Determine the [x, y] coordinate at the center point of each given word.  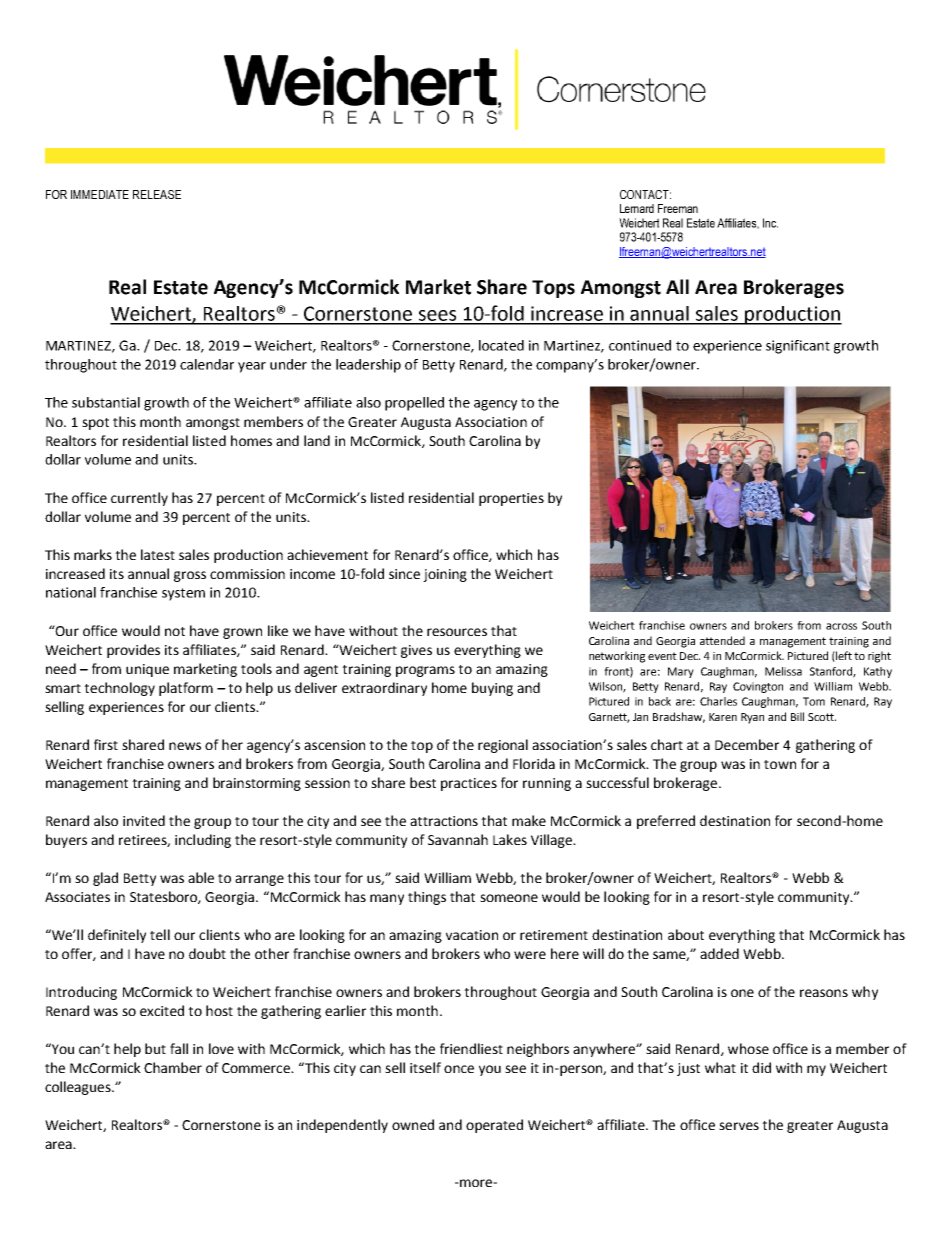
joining [445, 575]
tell [160, 934]
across [841, 626]
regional [503, 746]
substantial [106, 402]
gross [190, 576]
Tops [553, 289]
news [185, 746]
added [719, 953]
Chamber [173, 1067]
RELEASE [157, 194]
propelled [414, 404]
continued [640, 345]
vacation [472, 935]
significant [798, 347]
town [780, 764]
